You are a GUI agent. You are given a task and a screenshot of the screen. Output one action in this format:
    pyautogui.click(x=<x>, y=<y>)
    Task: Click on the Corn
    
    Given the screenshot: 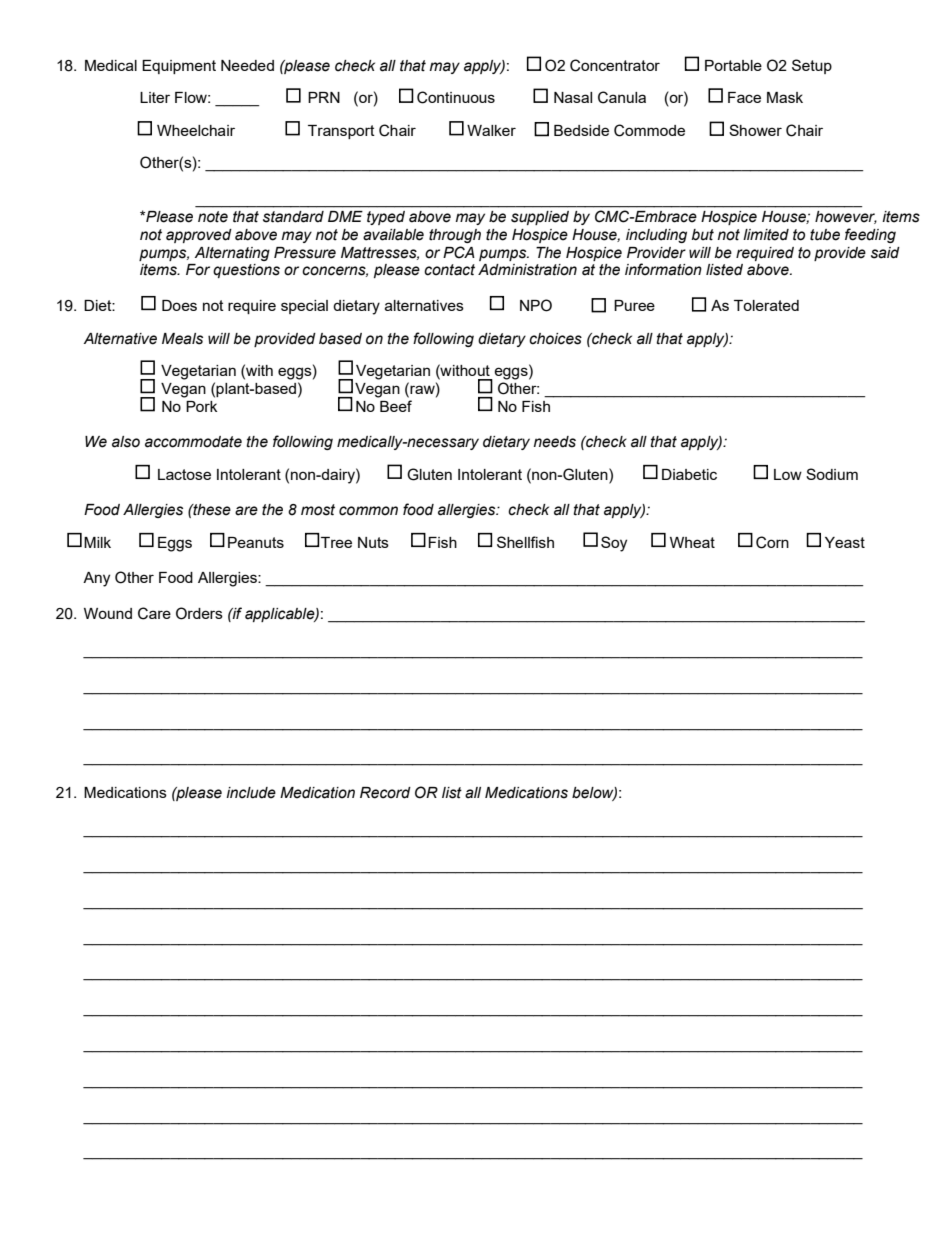 What is the action you would take?
    pyautogui.click(x=772, y=542)
